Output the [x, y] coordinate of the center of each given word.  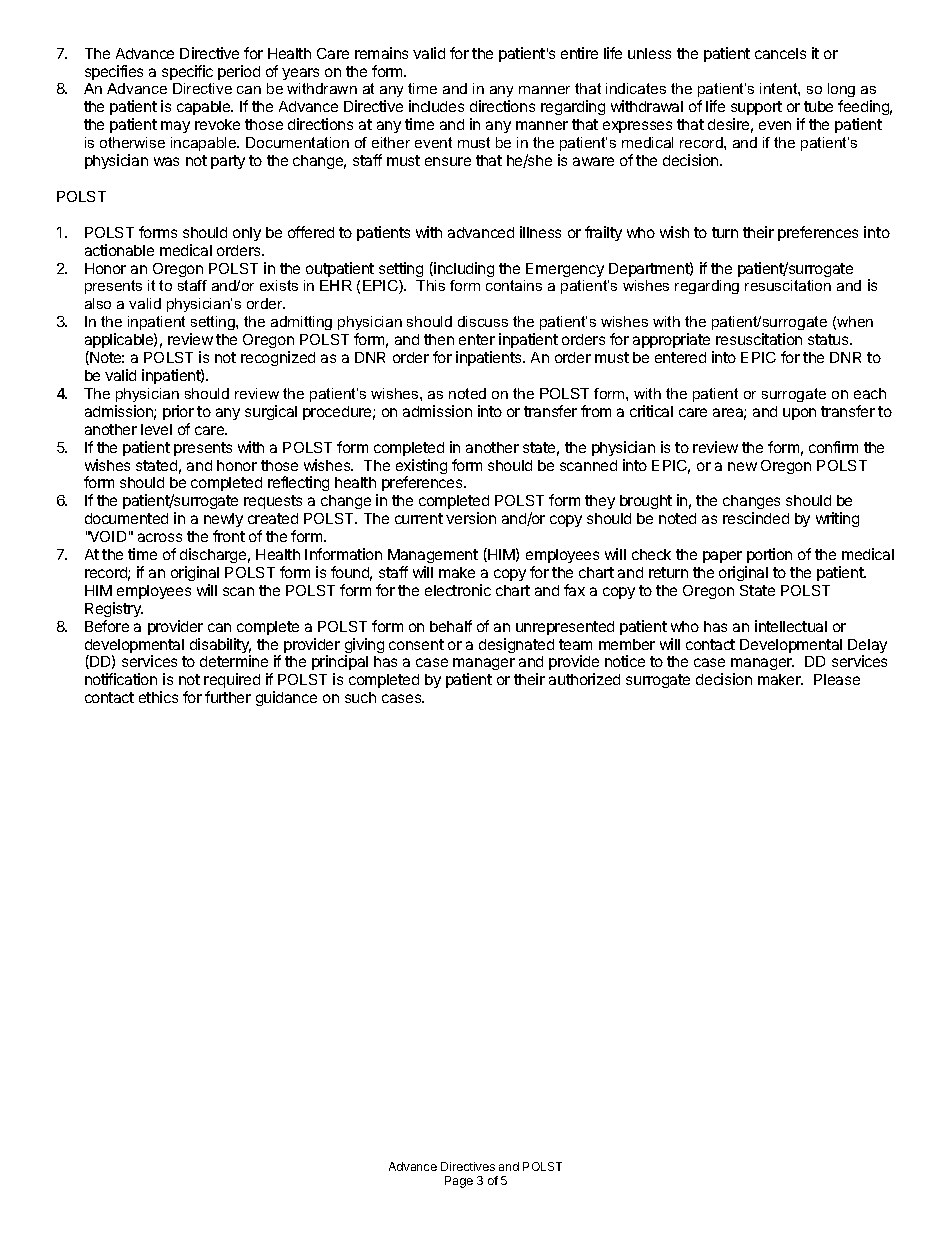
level [156, 429]
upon [799, 414]
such [360, 697]
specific [187, 72]
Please [837, 679]
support [756, 110]
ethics [158, 697]
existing [421, 468]
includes [436, 106]
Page [459, 1182]
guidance [286, 698]
